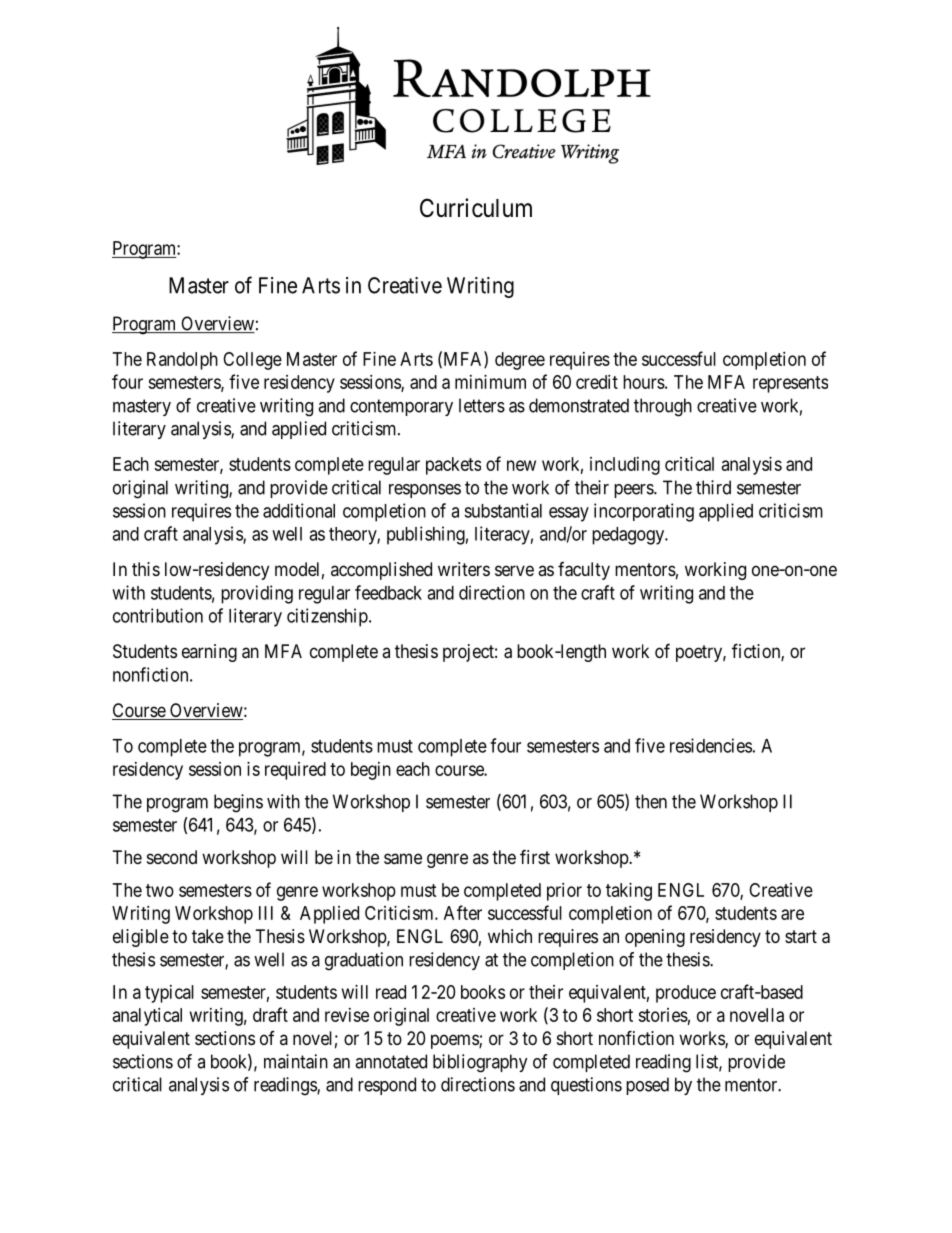 The width and height of the screenshot is (952, 1233). Describe the element at coordinates (252, 361) in the screenshot. I see `College` at that location.
